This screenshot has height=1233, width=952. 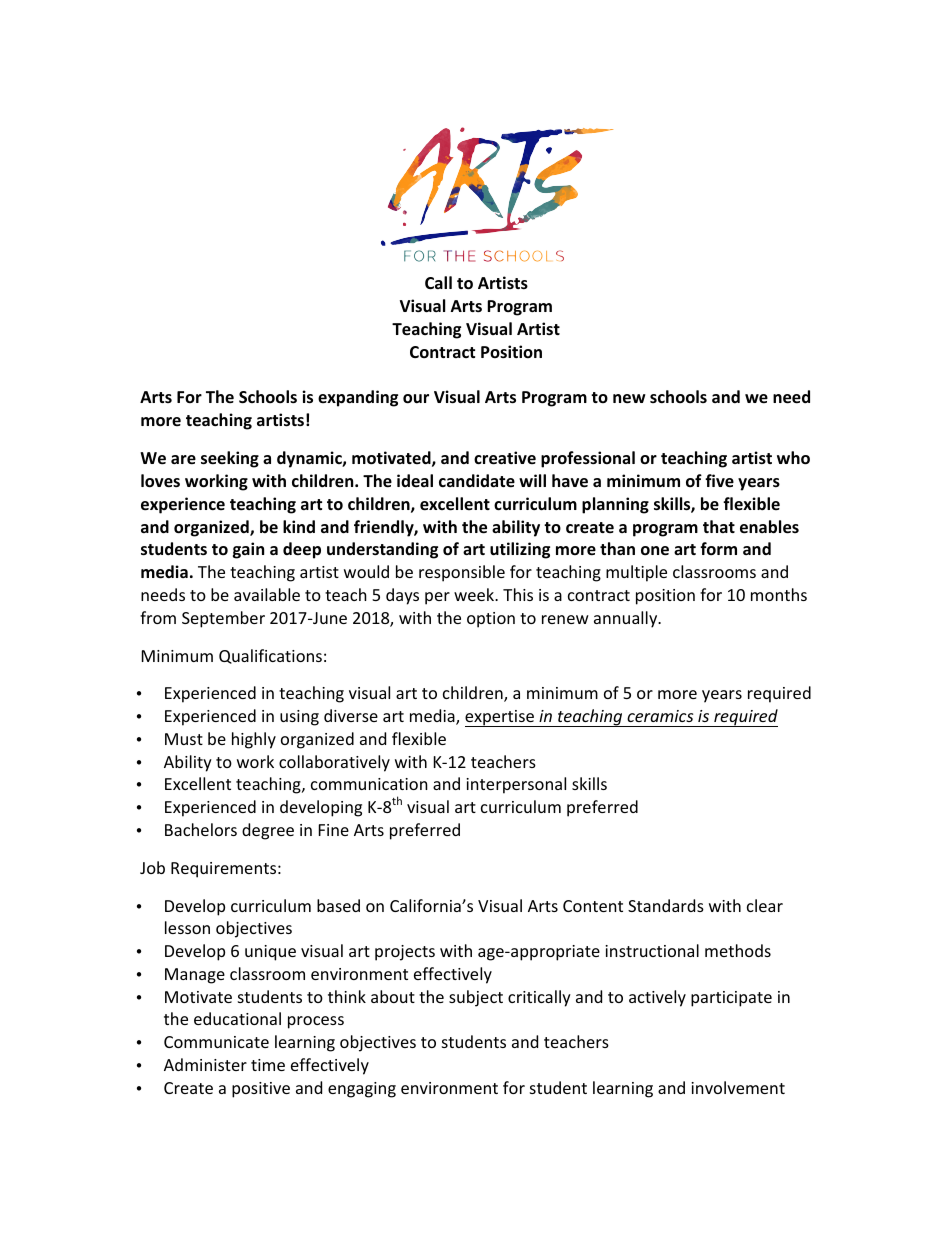 What do you see at coordinates (718, 549) in the screenshot?
I see `form` at bounding box center [718, 549].
